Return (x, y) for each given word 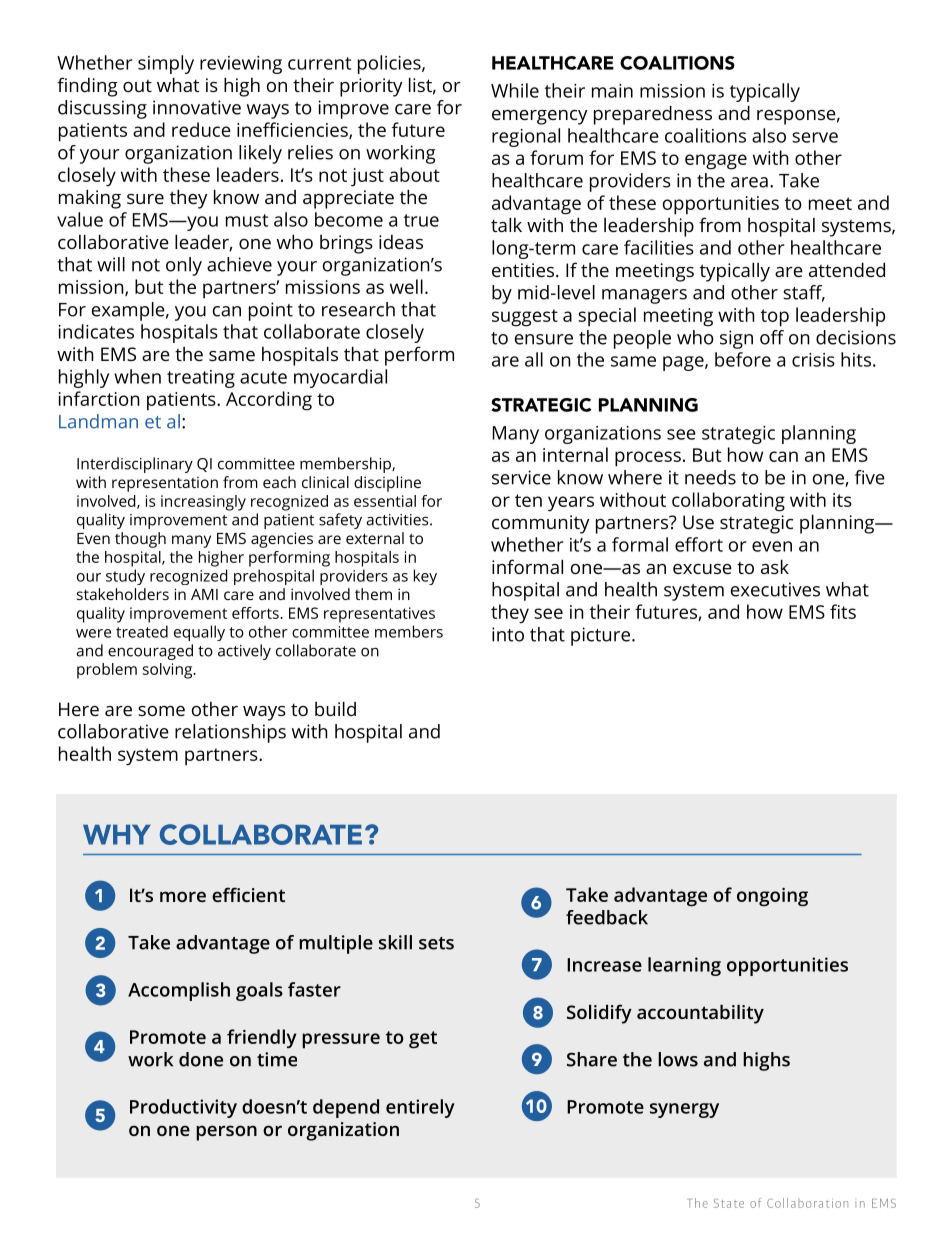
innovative (197, 107)
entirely (420, 1108)
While (515, 90)
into (508, 634)
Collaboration (807, 1203)
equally (199, 633)
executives (775, 589)
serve (815, 137)
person (226, 1133)
